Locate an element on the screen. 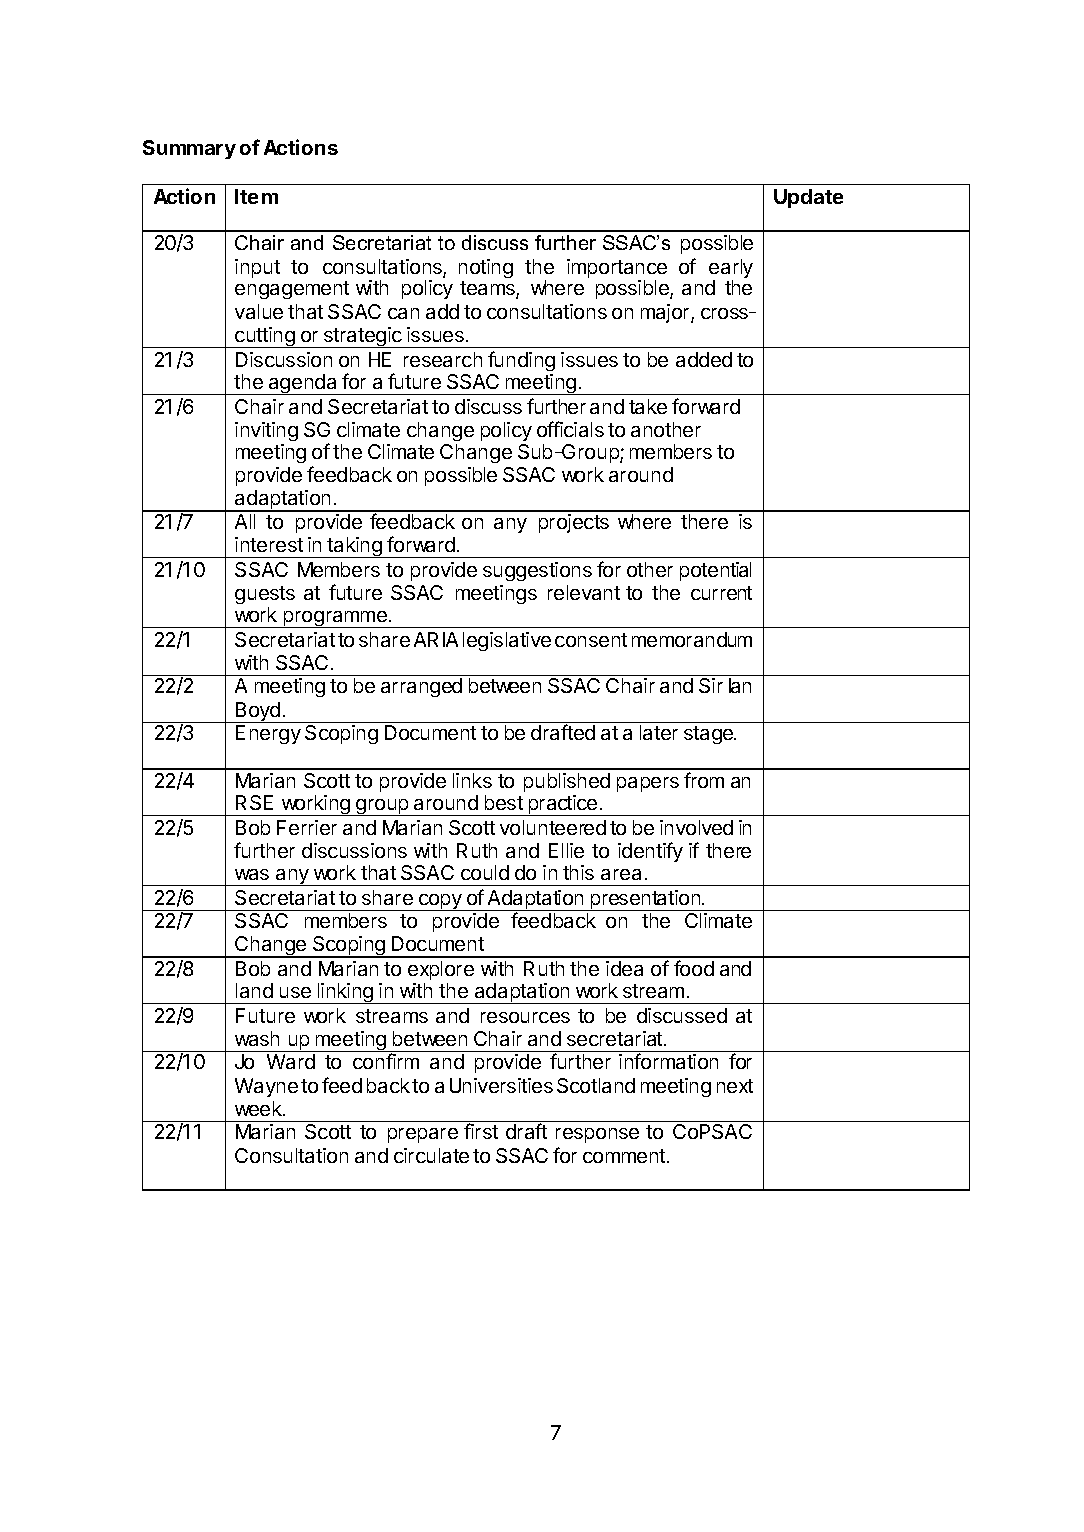 This screenshot has width=1084, height=1532. week is located at coordinates (259, 1108).
